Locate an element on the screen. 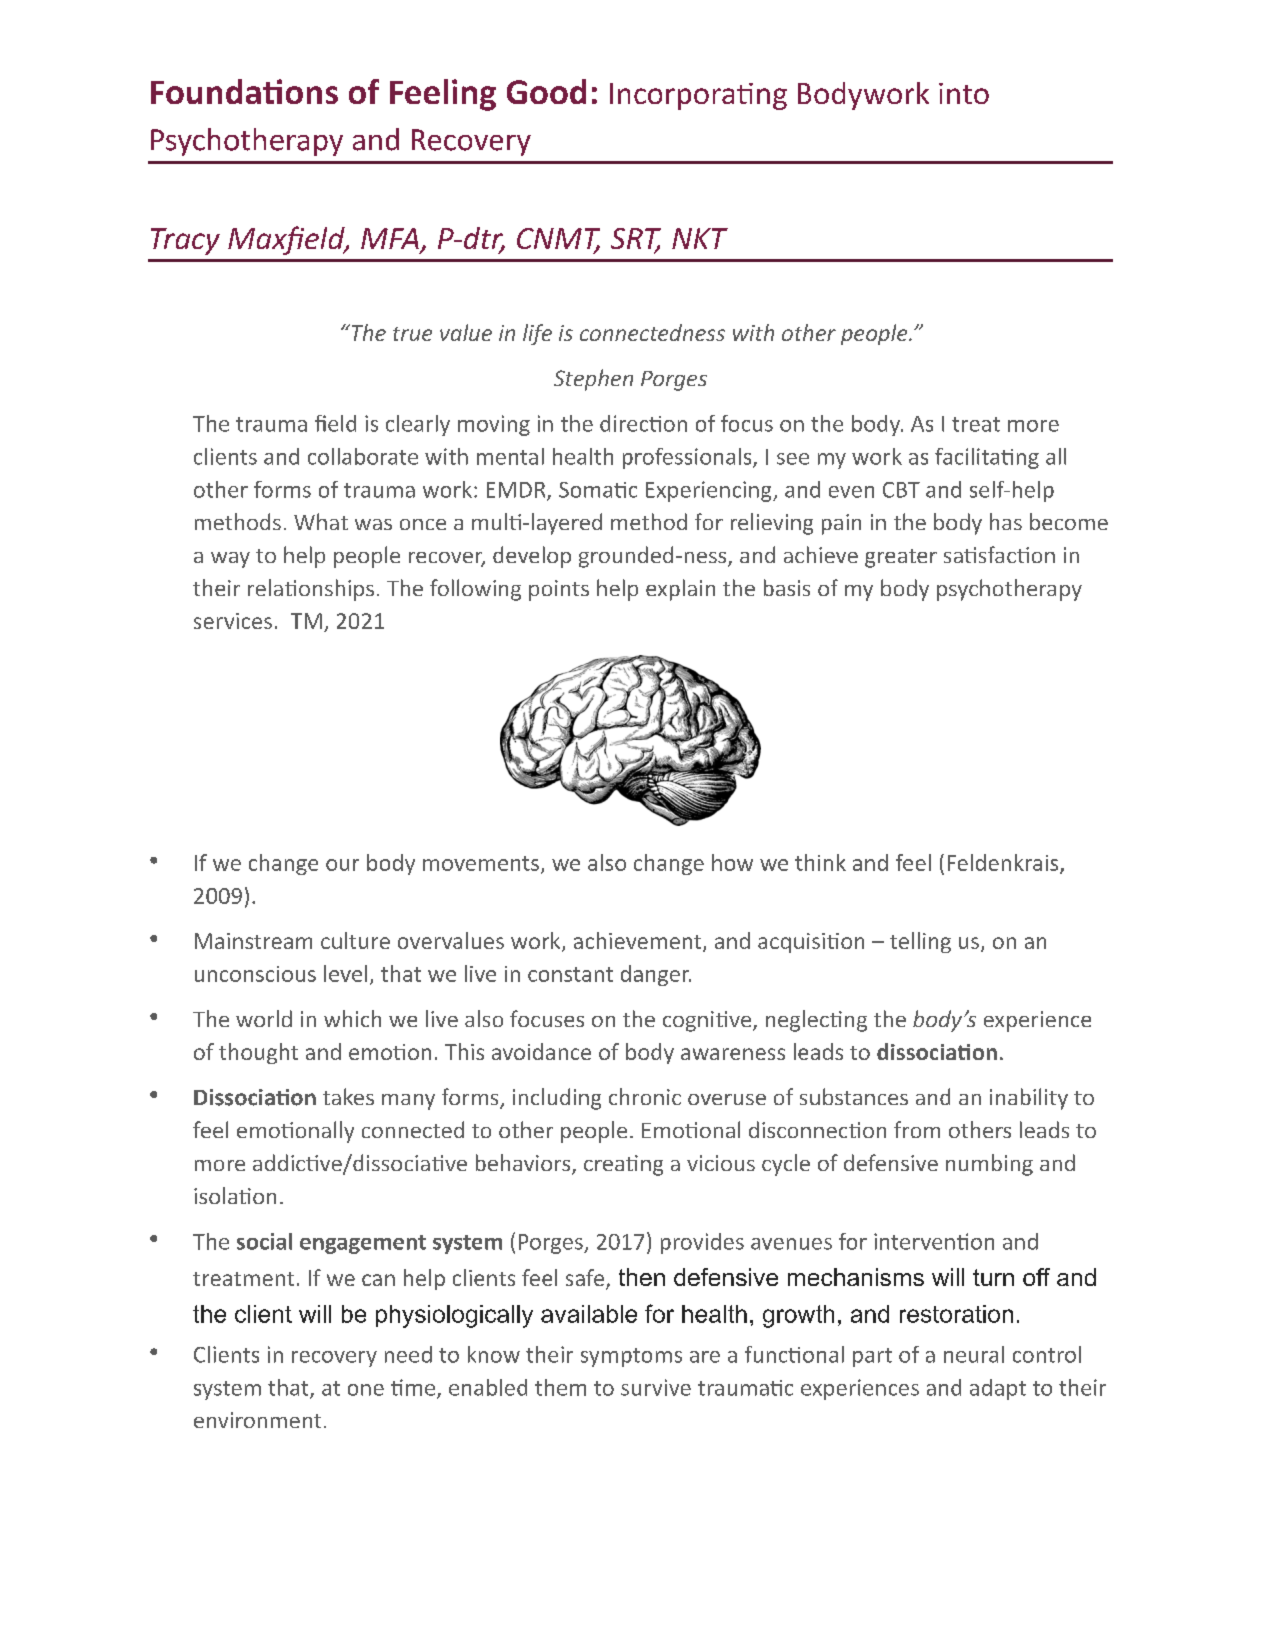 The height and width of the screenshot is (1632, 1261). into is located at coordinates (964, 93).
